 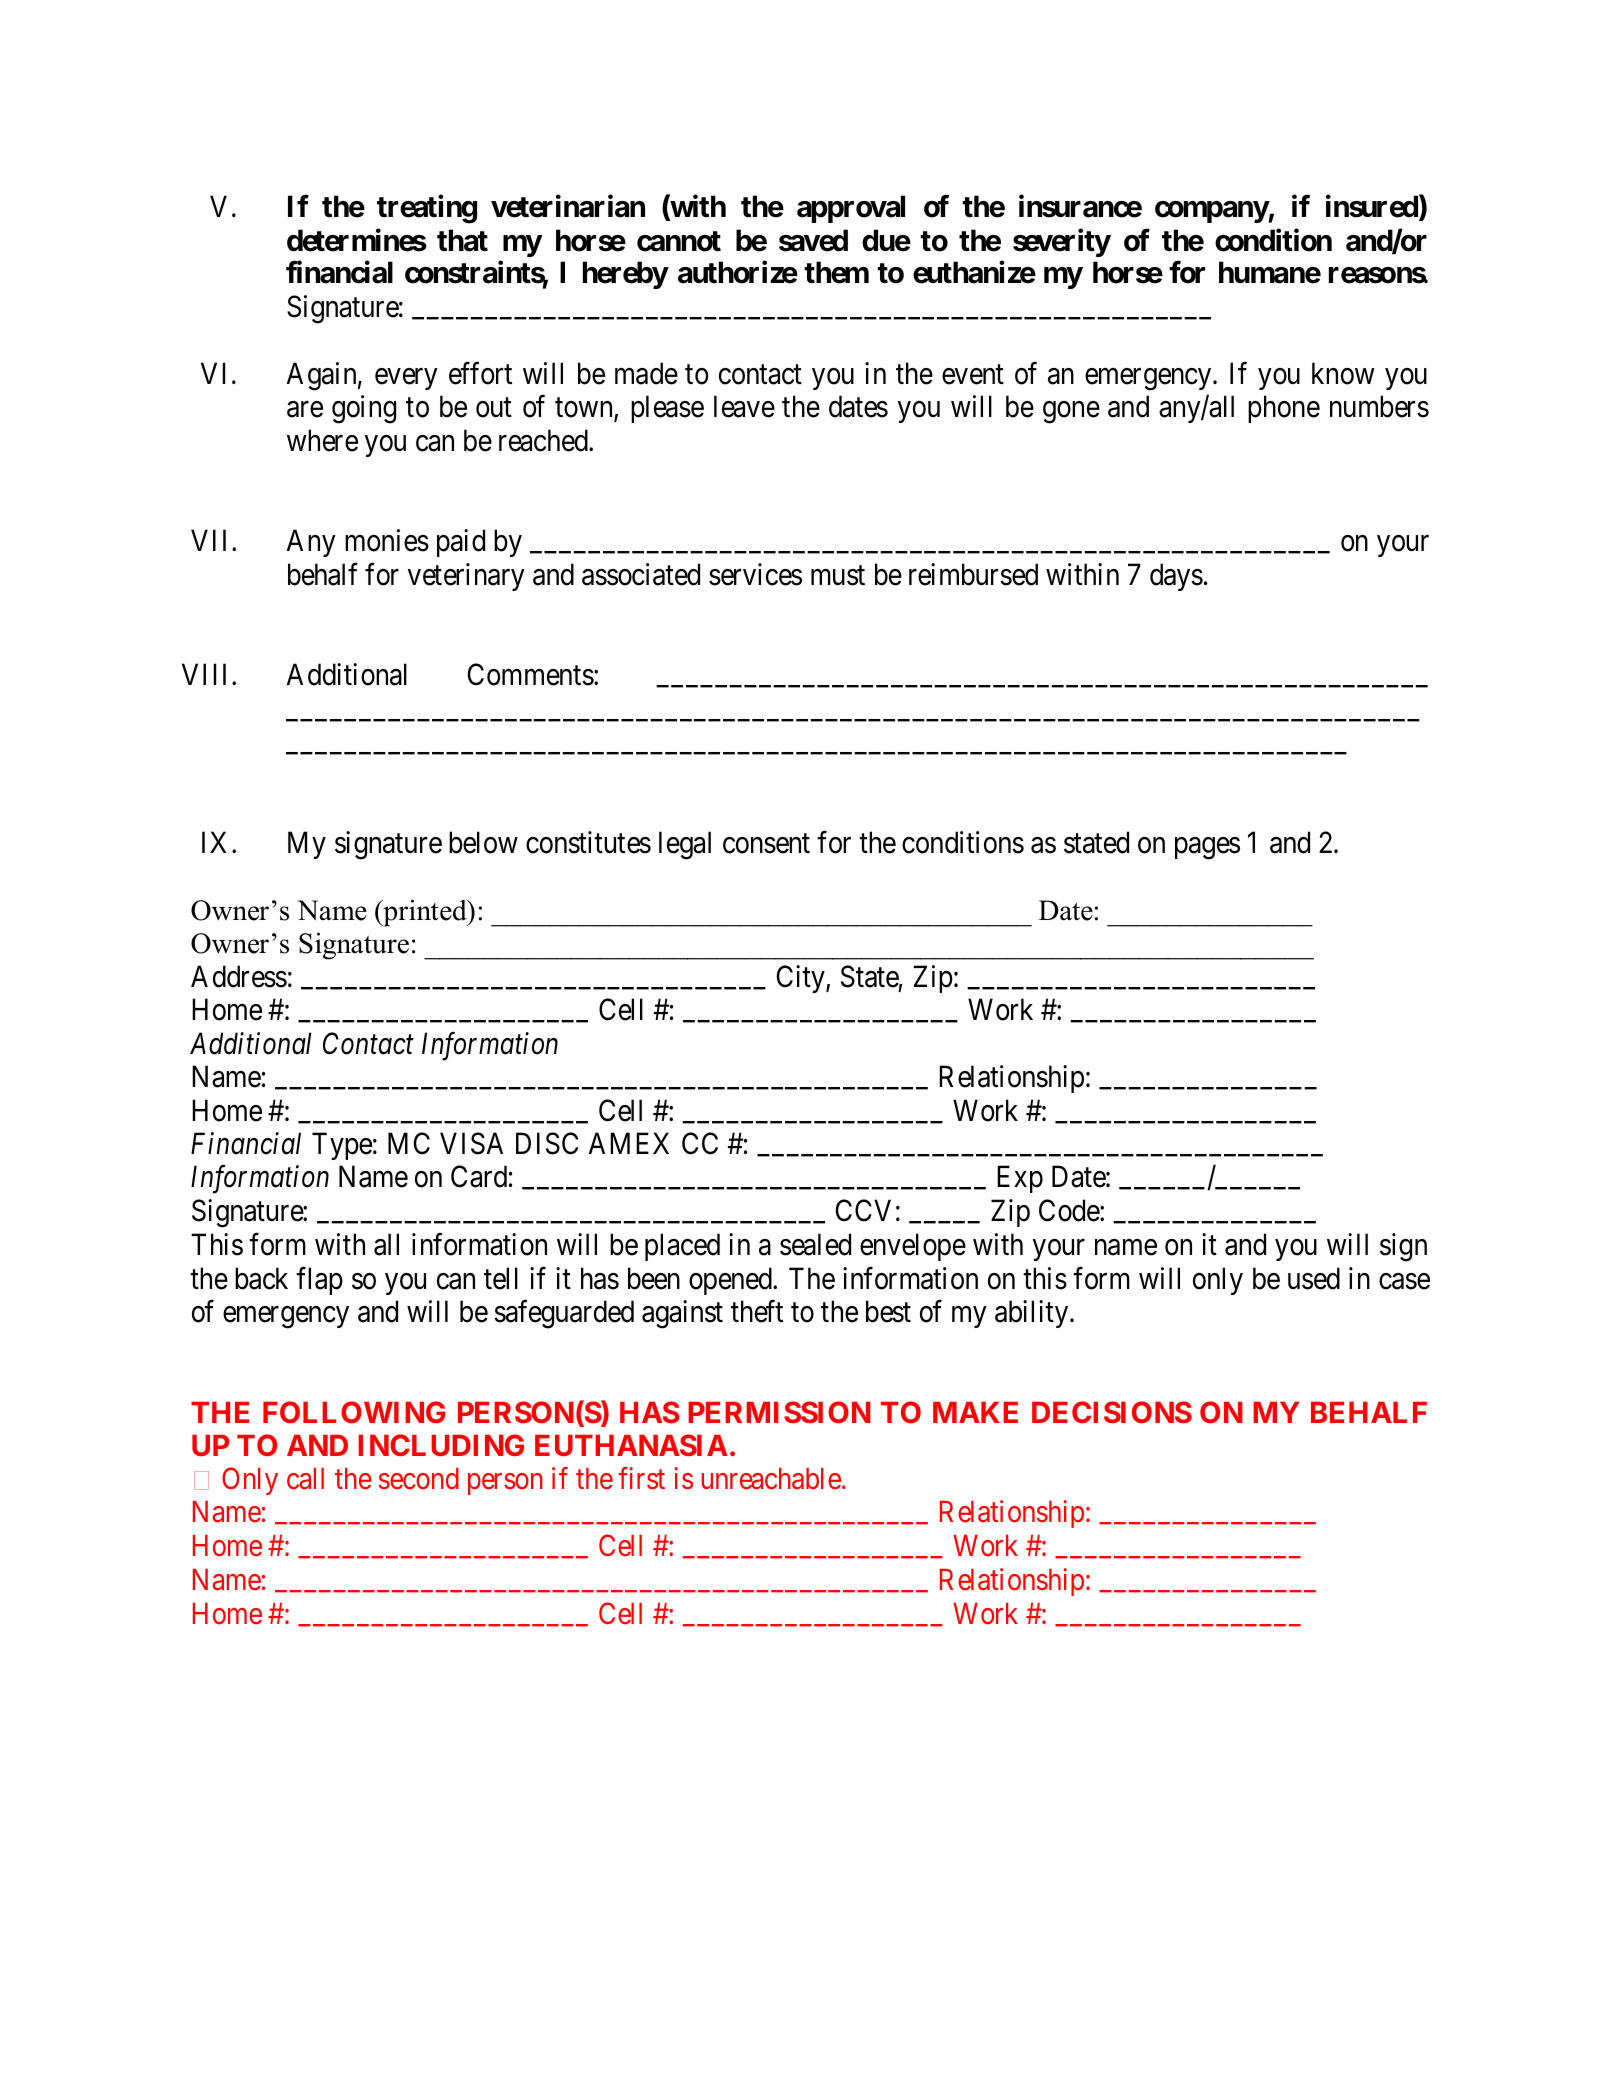 What do you see at coordinates (766, 844) in the screenshot?
I see `consent` at bounding box center [766, 844].
